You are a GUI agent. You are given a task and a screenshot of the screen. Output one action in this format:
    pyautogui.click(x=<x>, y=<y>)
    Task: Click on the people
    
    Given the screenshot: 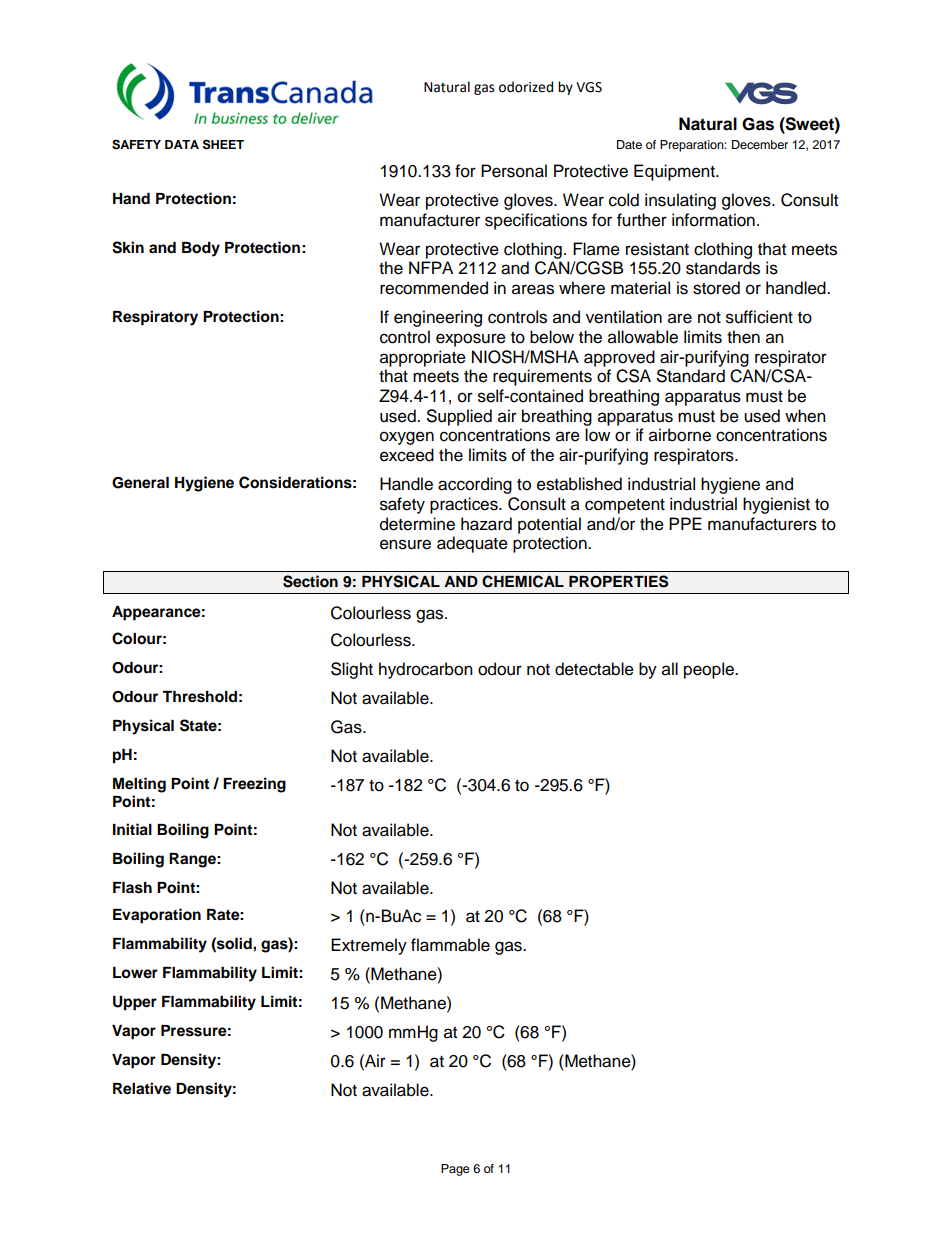 What is the action you would take?
    pyautogui.click(x=710, y=670)
